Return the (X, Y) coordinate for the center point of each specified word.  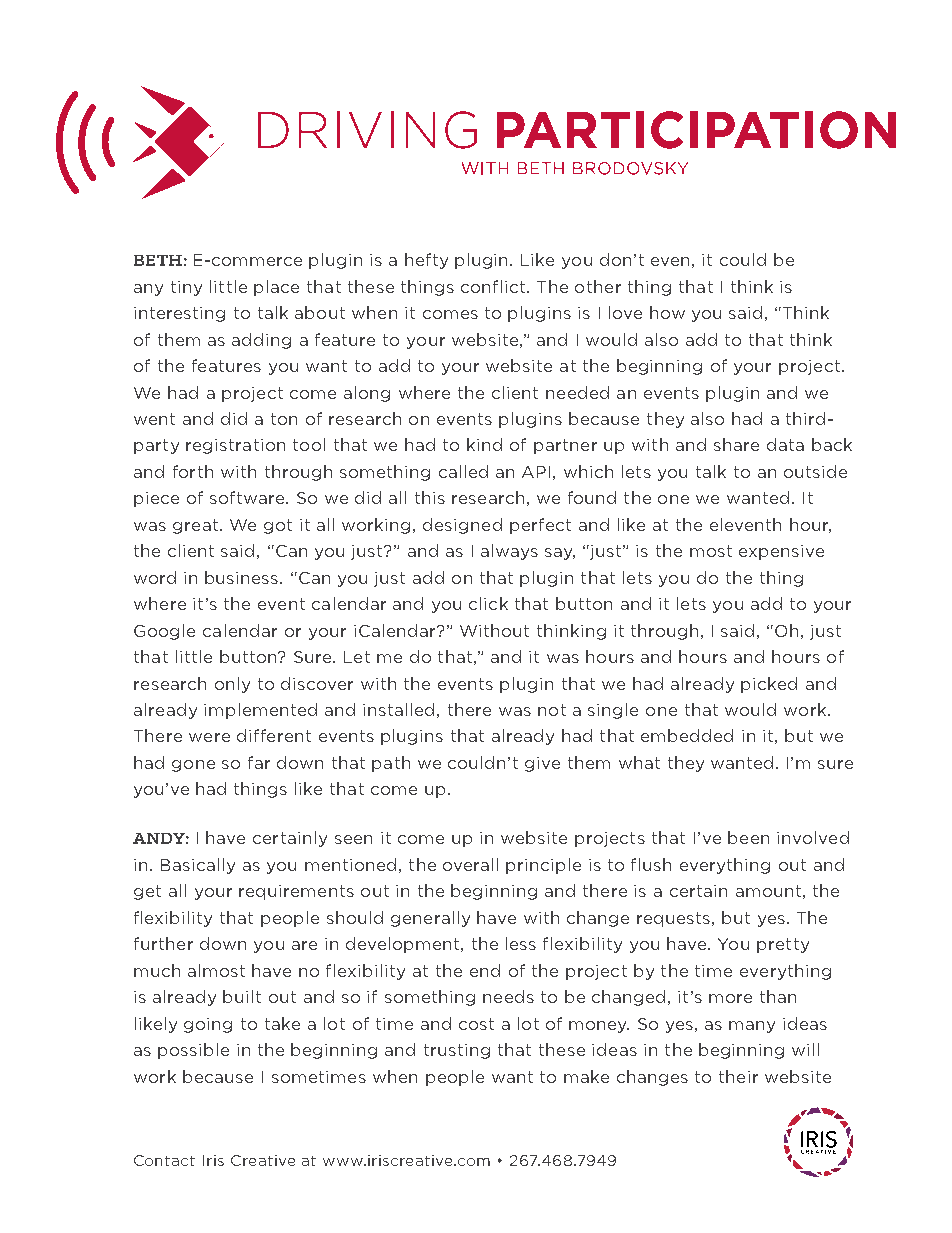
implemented (260, 711)
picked (769, 685)
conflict (494, 286)
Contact (164, 1160)
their (738, 1076)
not (552, 710)
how (667, 312)
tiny (186, 288)
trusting (457, 1051)
